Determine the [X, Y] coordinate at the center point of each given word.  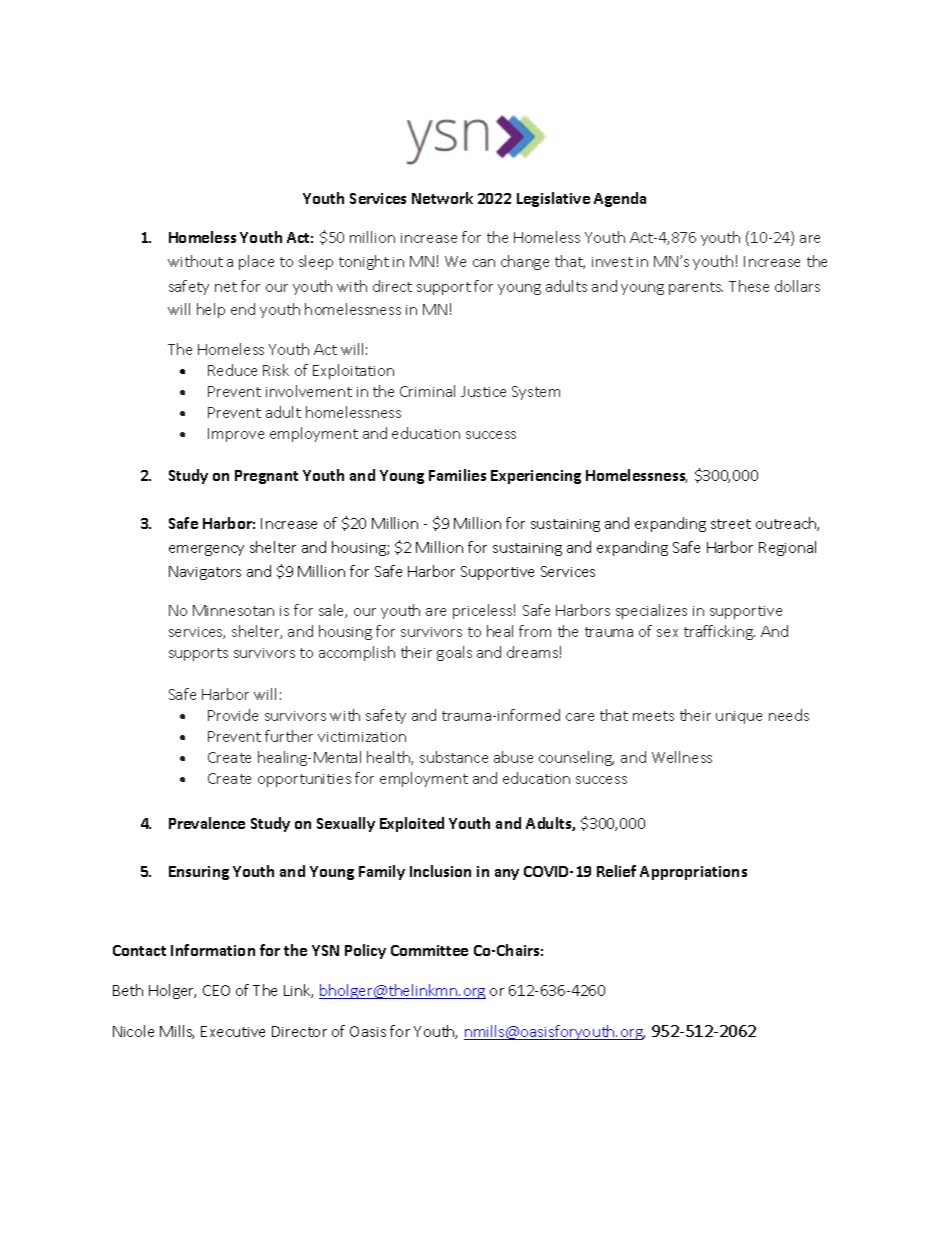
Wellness [682, 757]
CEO [216, 990]
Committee [429, 950]
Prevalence [207, 823]
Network [442, 198]
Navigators [205, 573]
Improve [236, 435]
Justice [483, 391]
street [731, 524]
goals [454, 653]
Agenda [620, 199]
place [256, 262]
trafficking [719, 632]
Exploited [412, 824]
